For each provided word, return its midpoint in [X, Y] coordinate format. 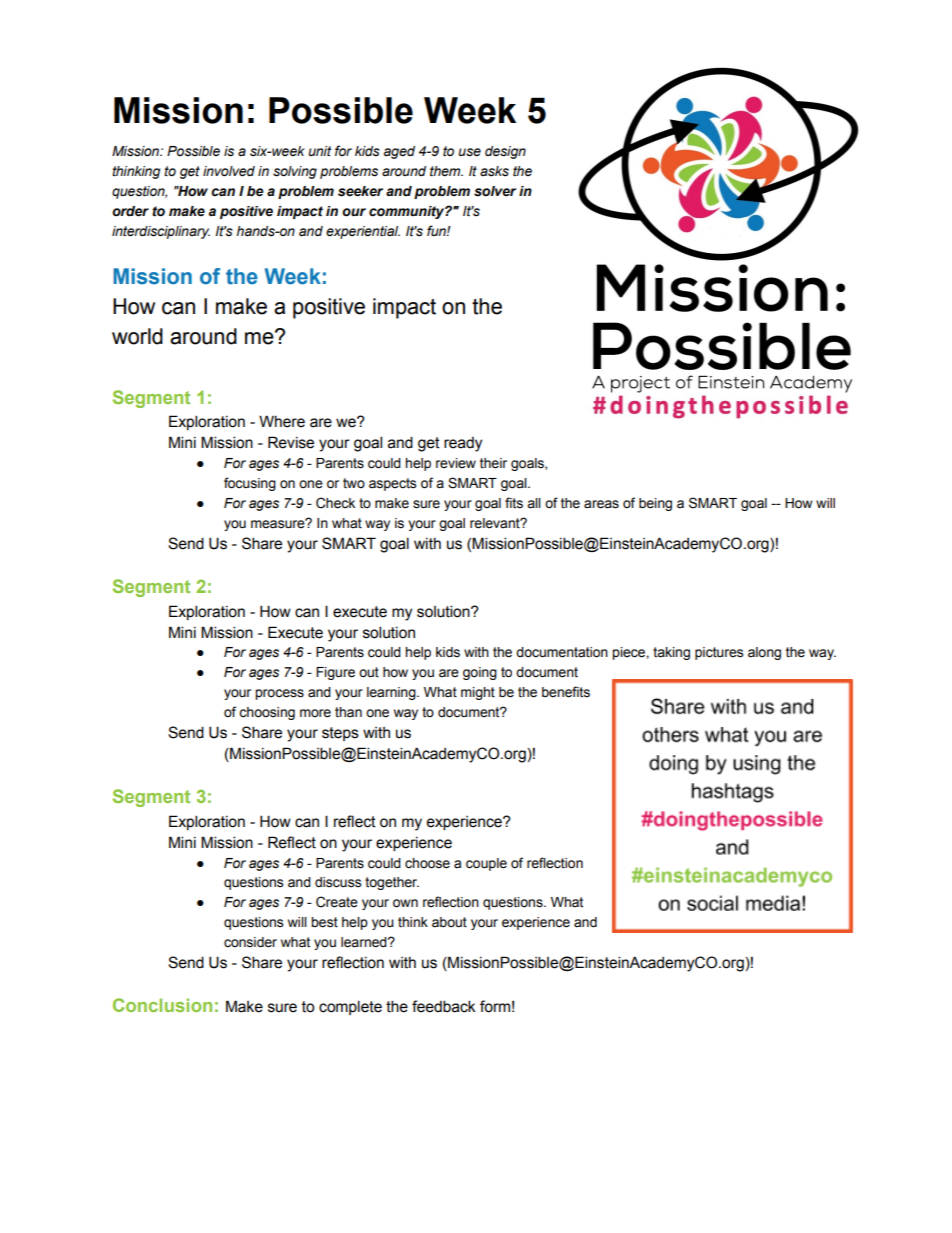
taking [671, 653]
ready [463, 444]
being [655, 504]
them [446, 171]
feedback [444, 1006]
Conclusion [162, 1005]
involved [229, 171]
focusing [250, 484]
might [478, 693]
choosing [267, 713]
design [505, 152]
